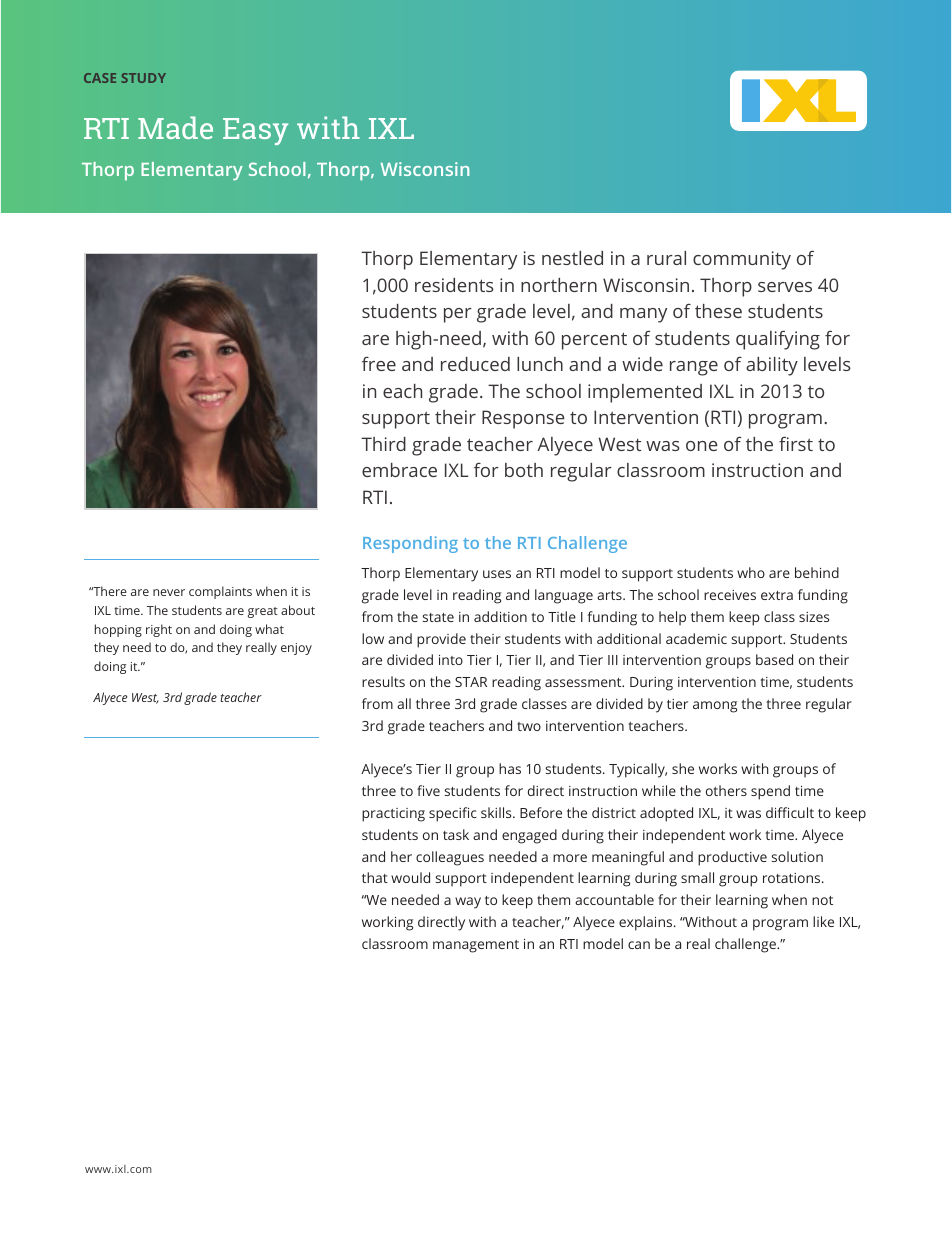 This screenshot has height=1233, width=952. Describe the element at coordinates (255, 131) in the screenshot. I see `Easy` at that location.
